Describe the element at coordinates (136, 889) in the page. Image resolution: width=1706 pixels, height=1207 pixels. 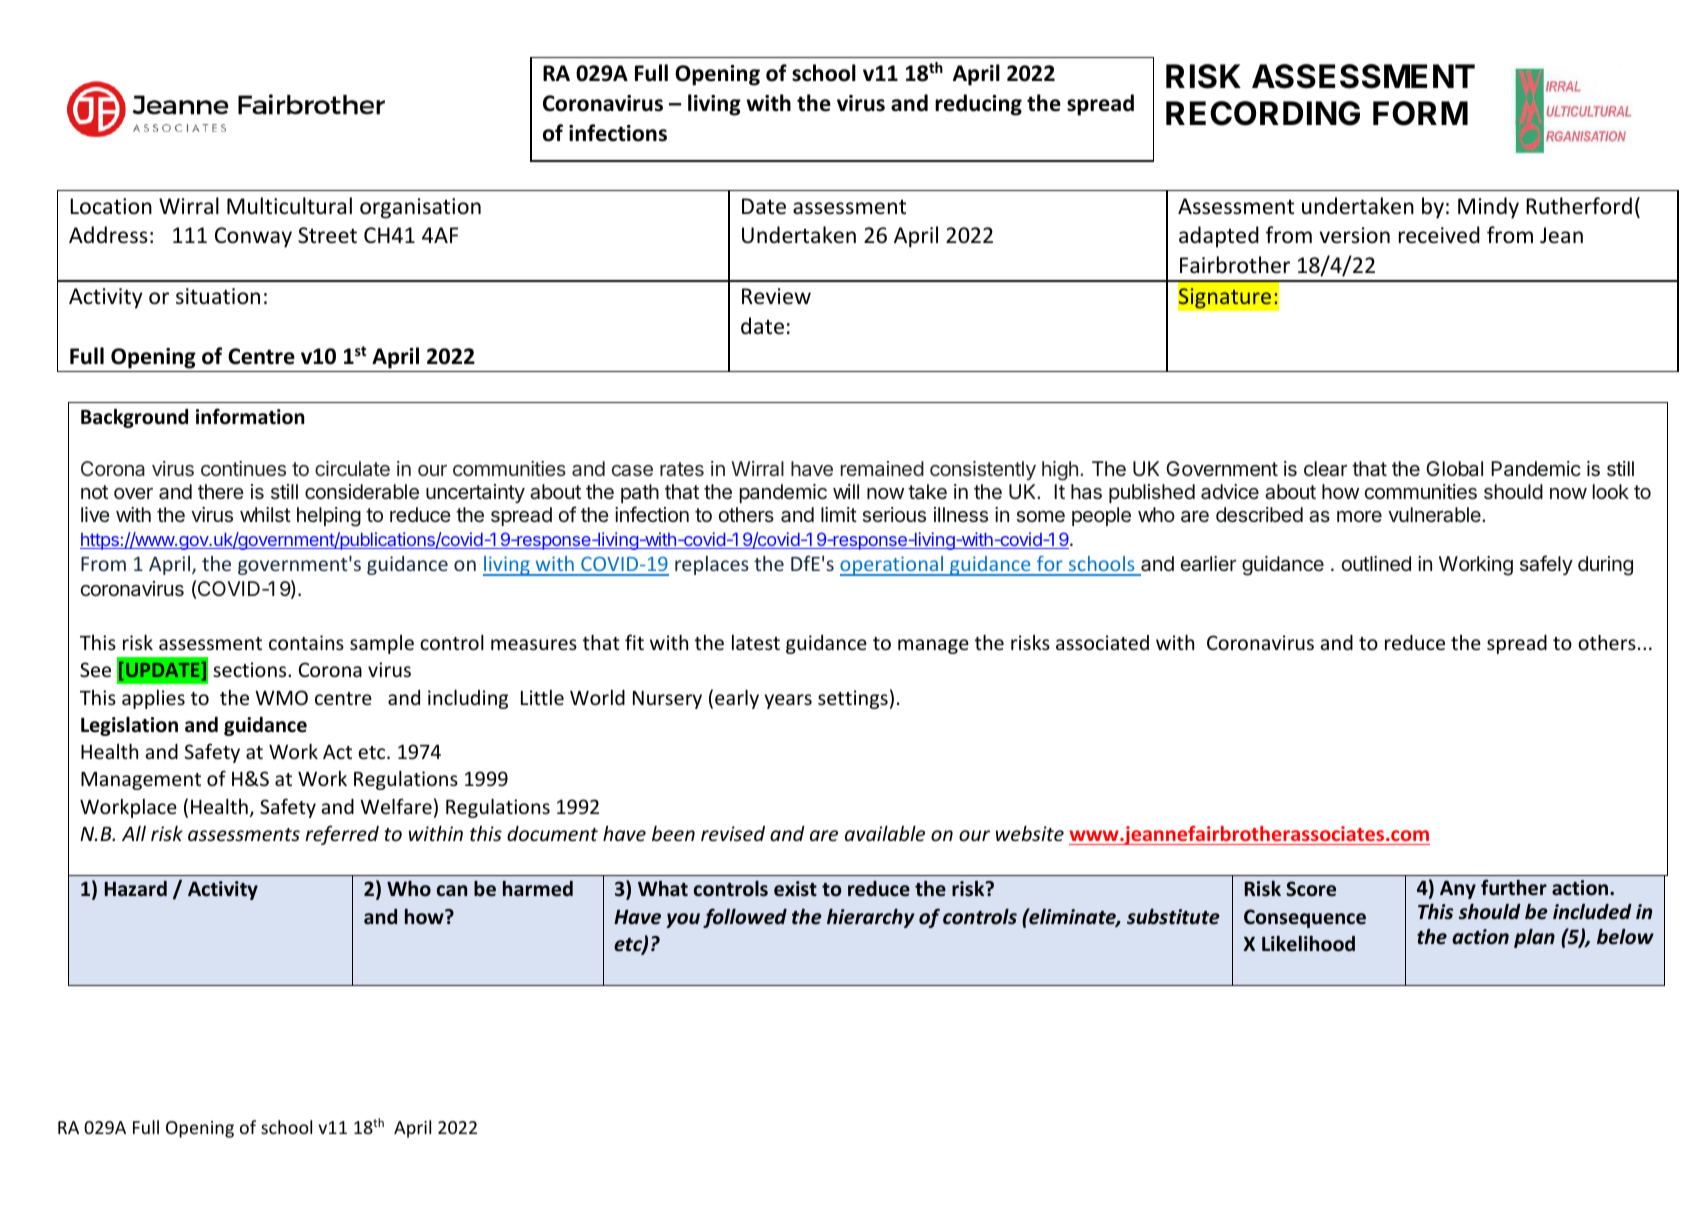
I see `Hazard` at that location.
